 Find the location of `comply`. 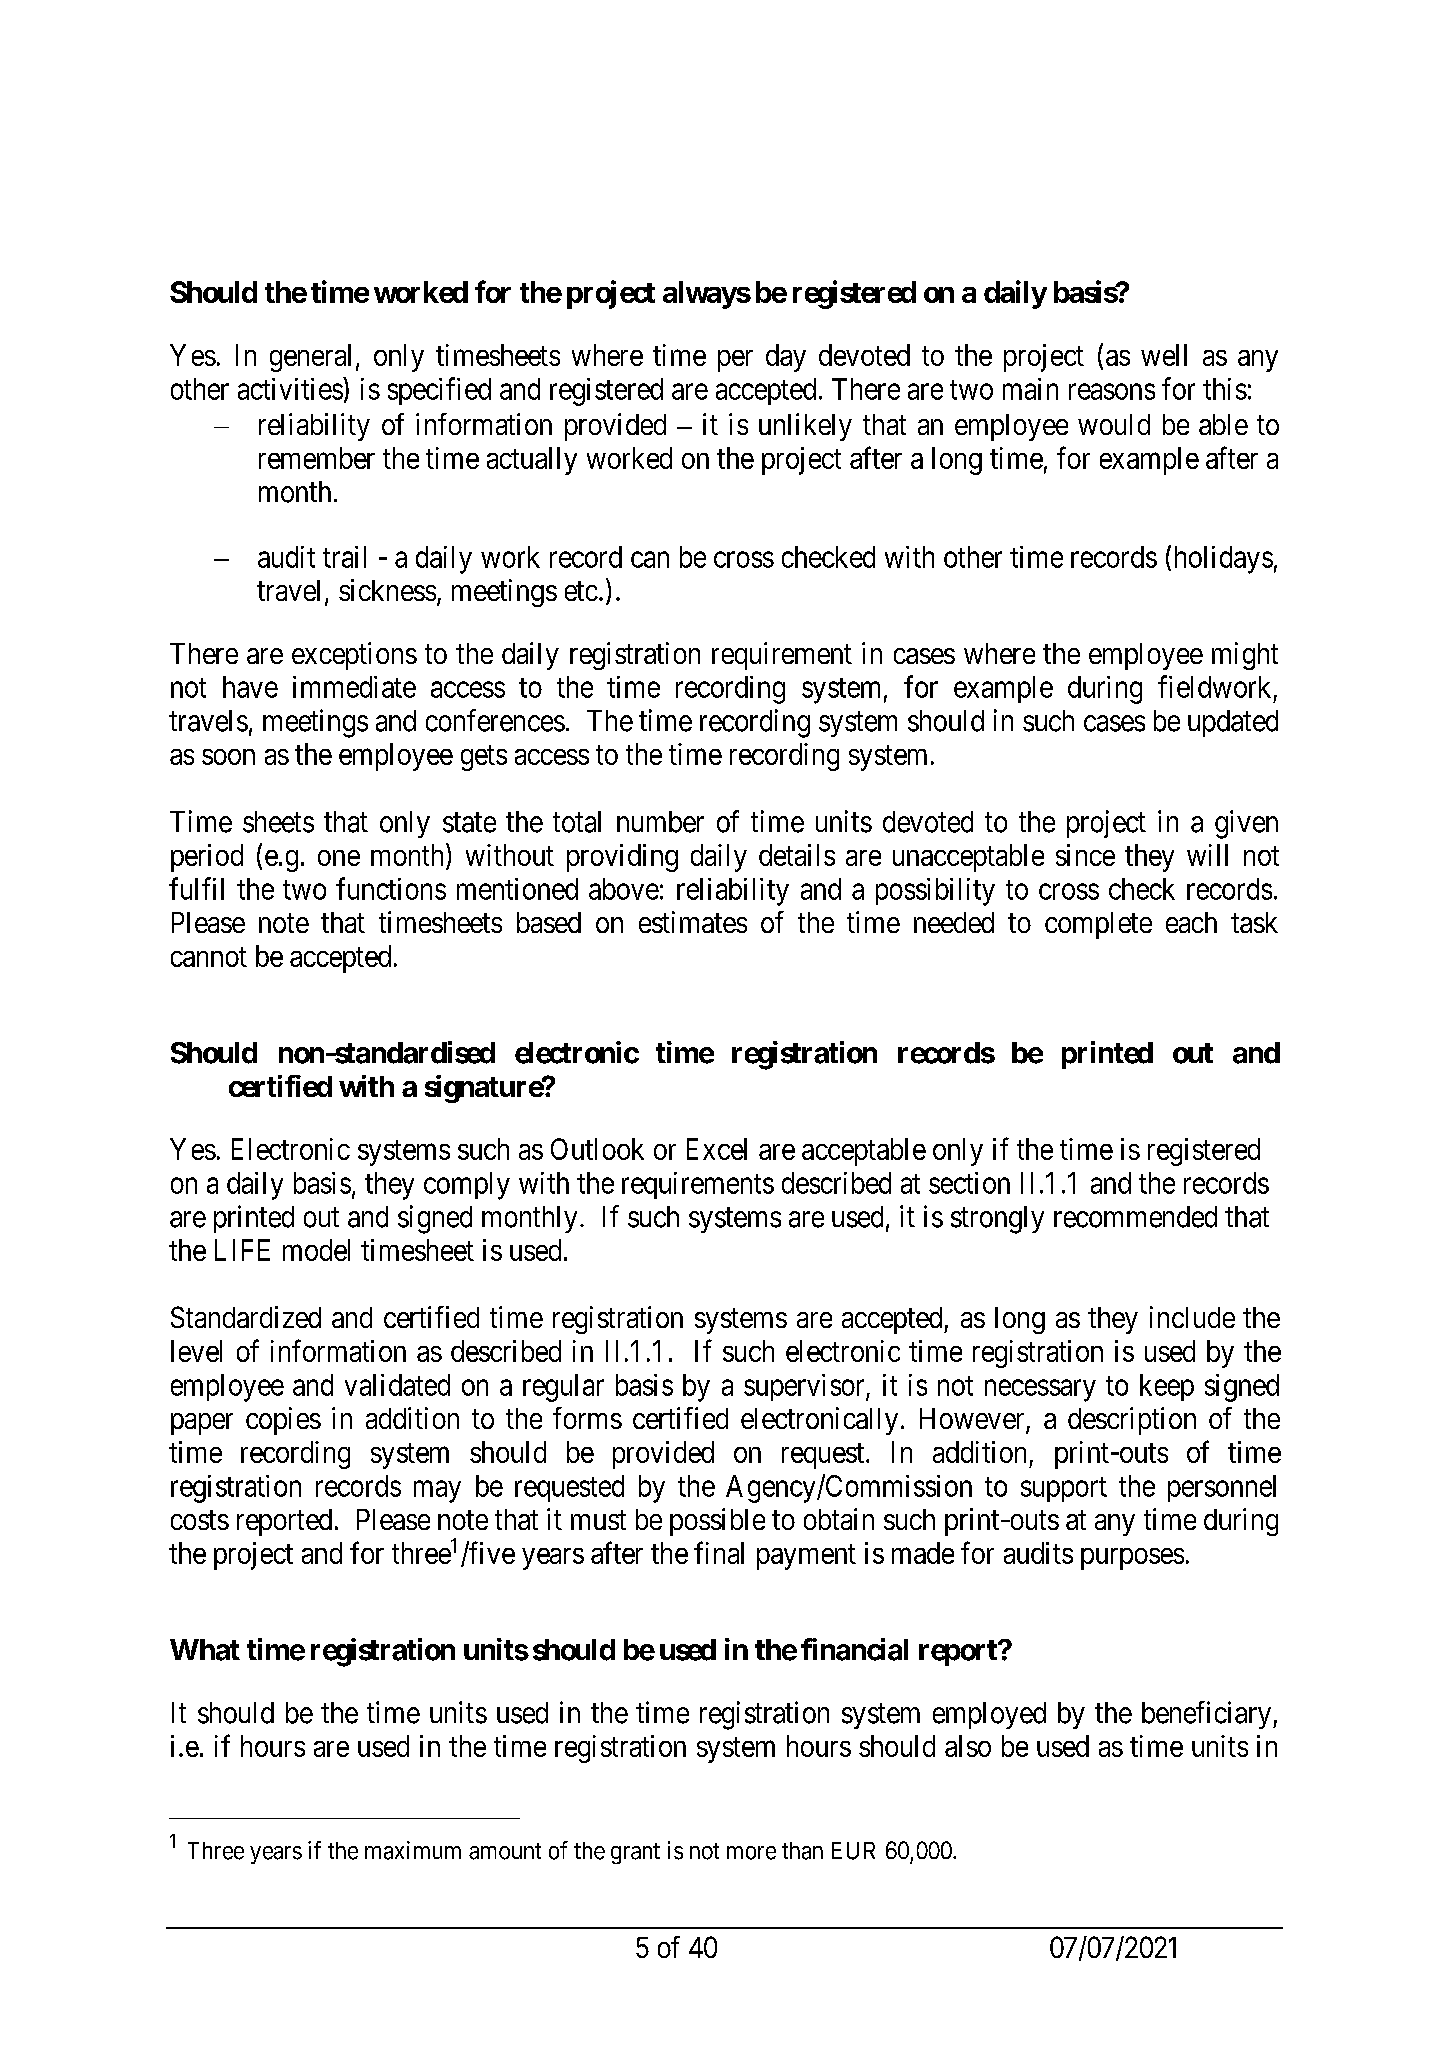

comply is located at coordinates (467, 1186).
